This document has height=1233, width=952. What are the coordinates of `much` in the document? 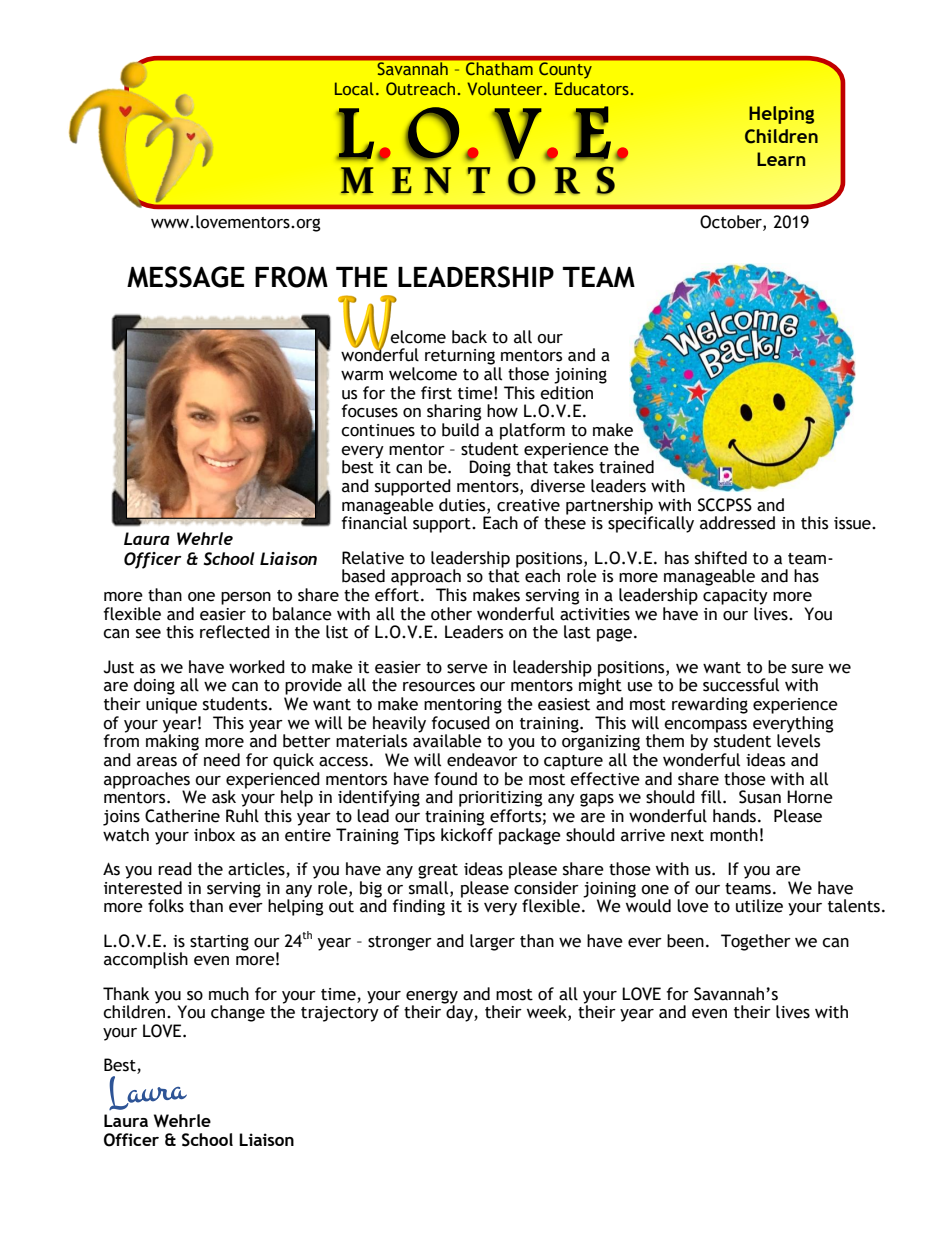 It's located at (229, 994).
